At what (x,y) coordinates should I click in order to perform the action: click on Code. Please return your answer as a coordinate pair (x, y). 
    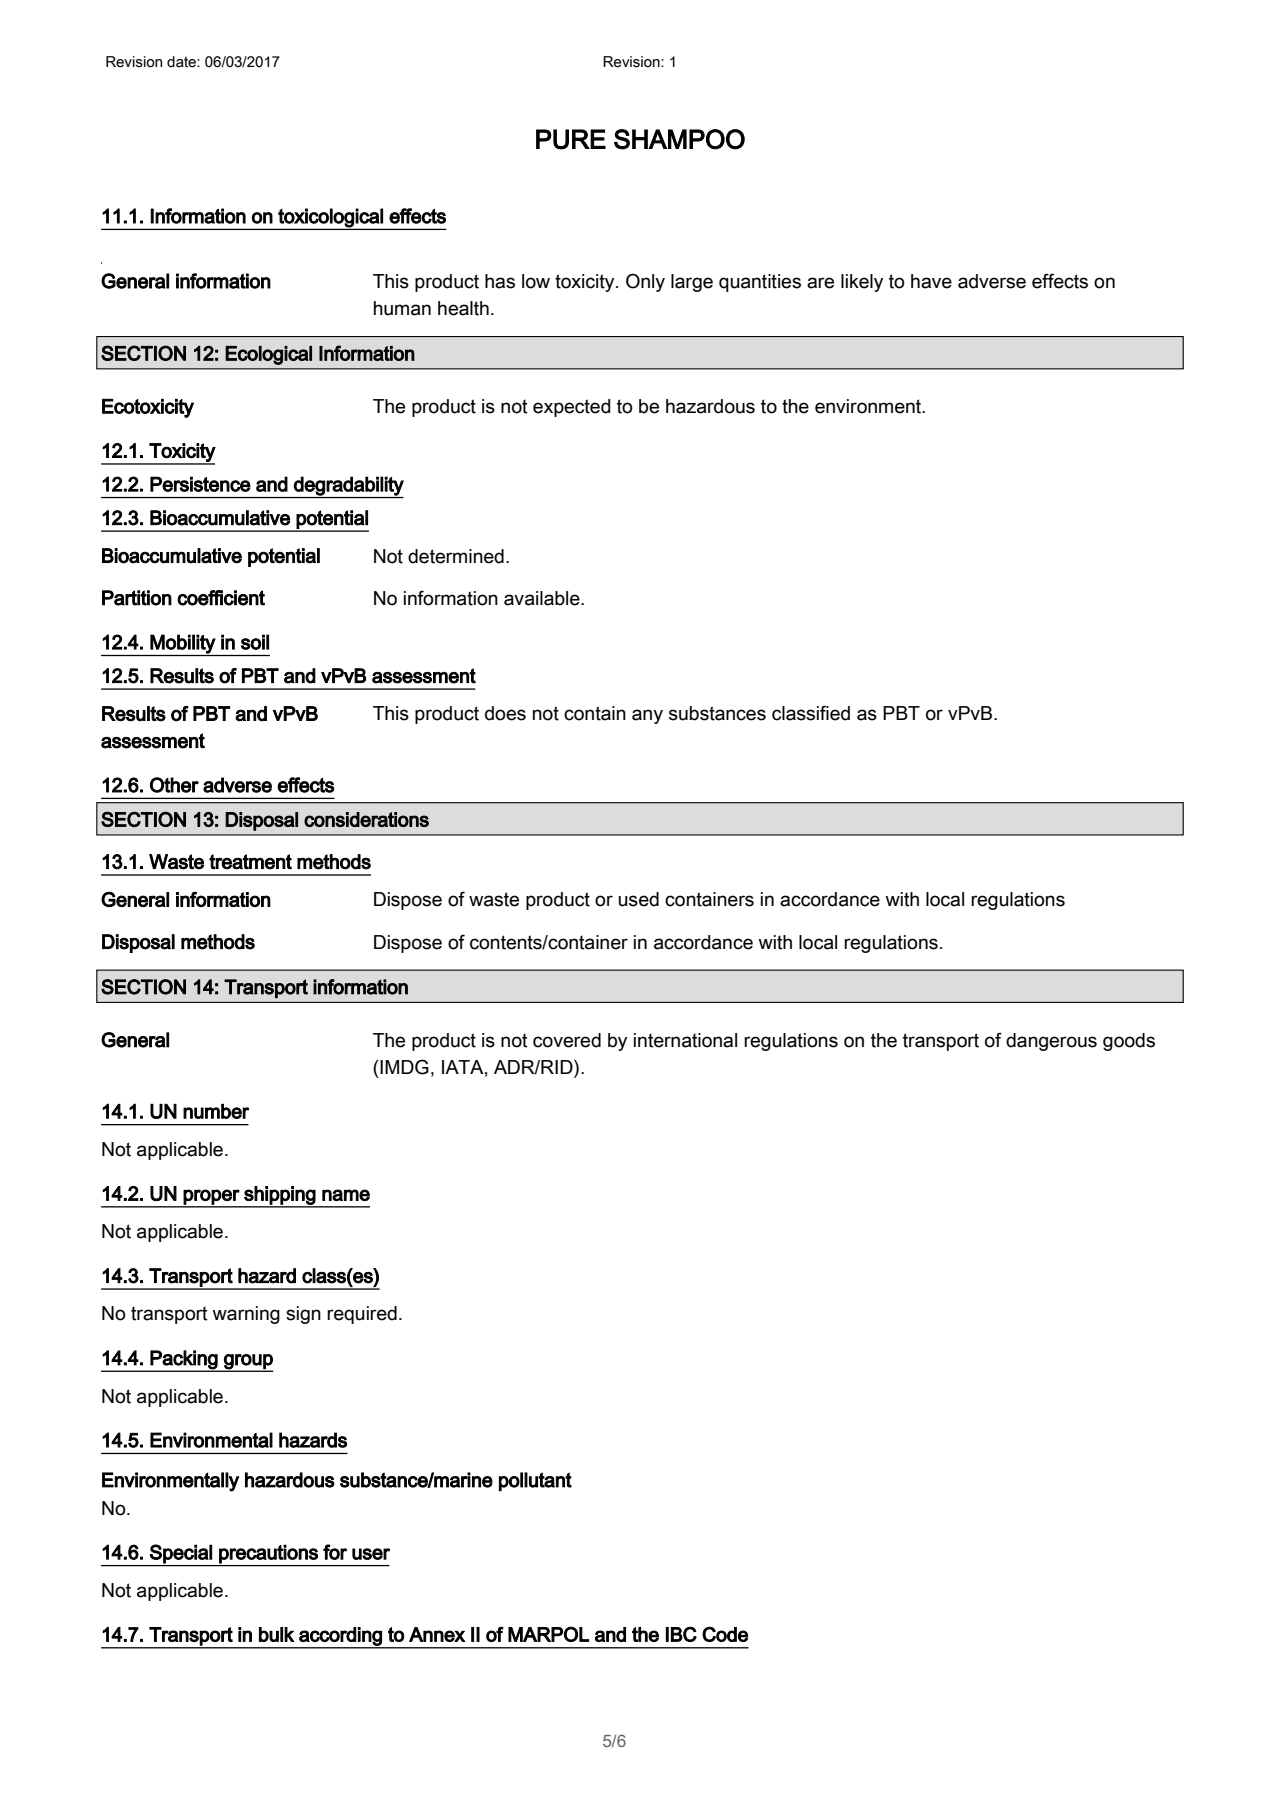
    Looking at the image, I should click on (725, 1634).
